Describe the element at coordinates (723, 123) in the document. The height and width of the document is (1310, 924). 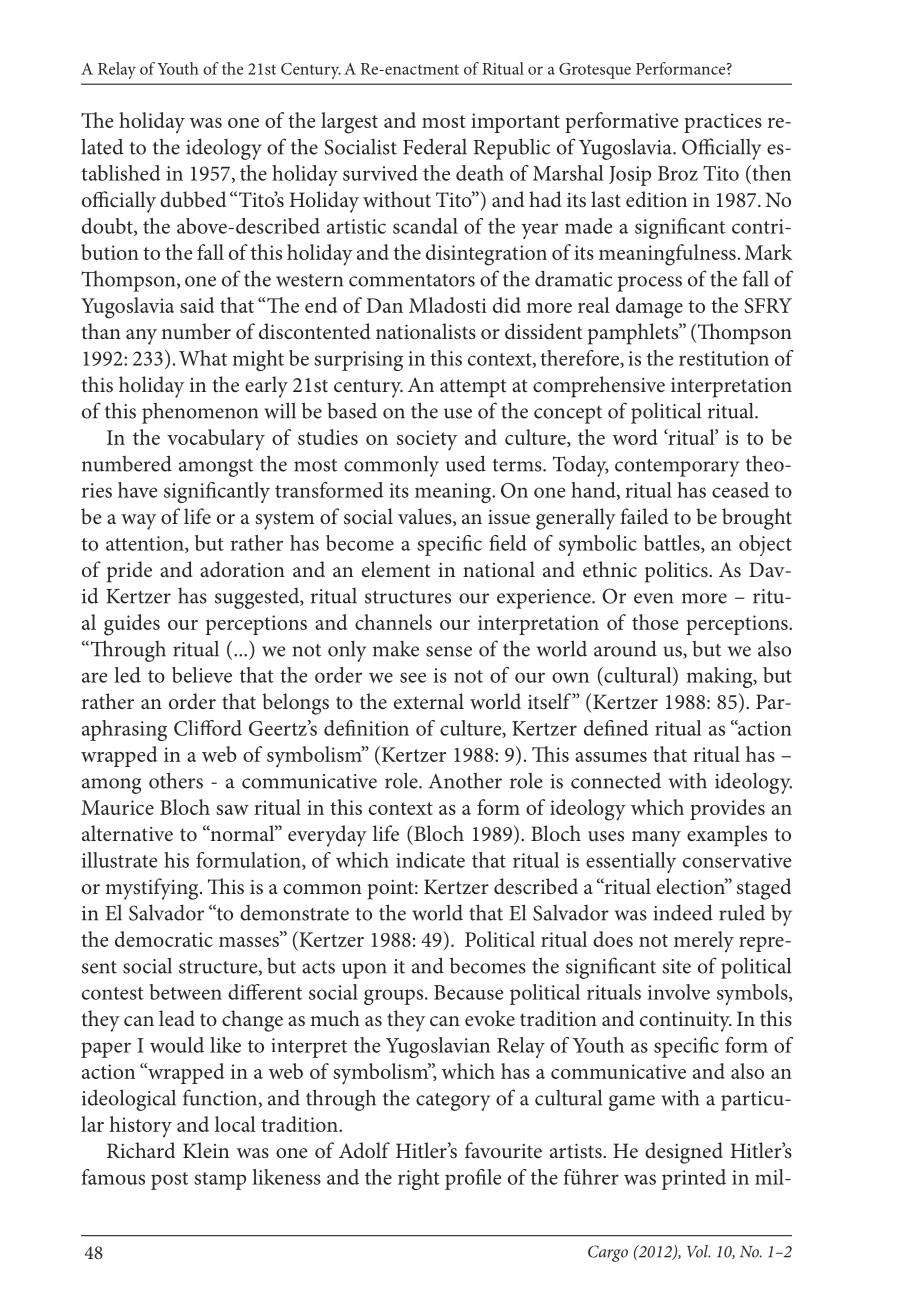
I see `practices` at that location.
